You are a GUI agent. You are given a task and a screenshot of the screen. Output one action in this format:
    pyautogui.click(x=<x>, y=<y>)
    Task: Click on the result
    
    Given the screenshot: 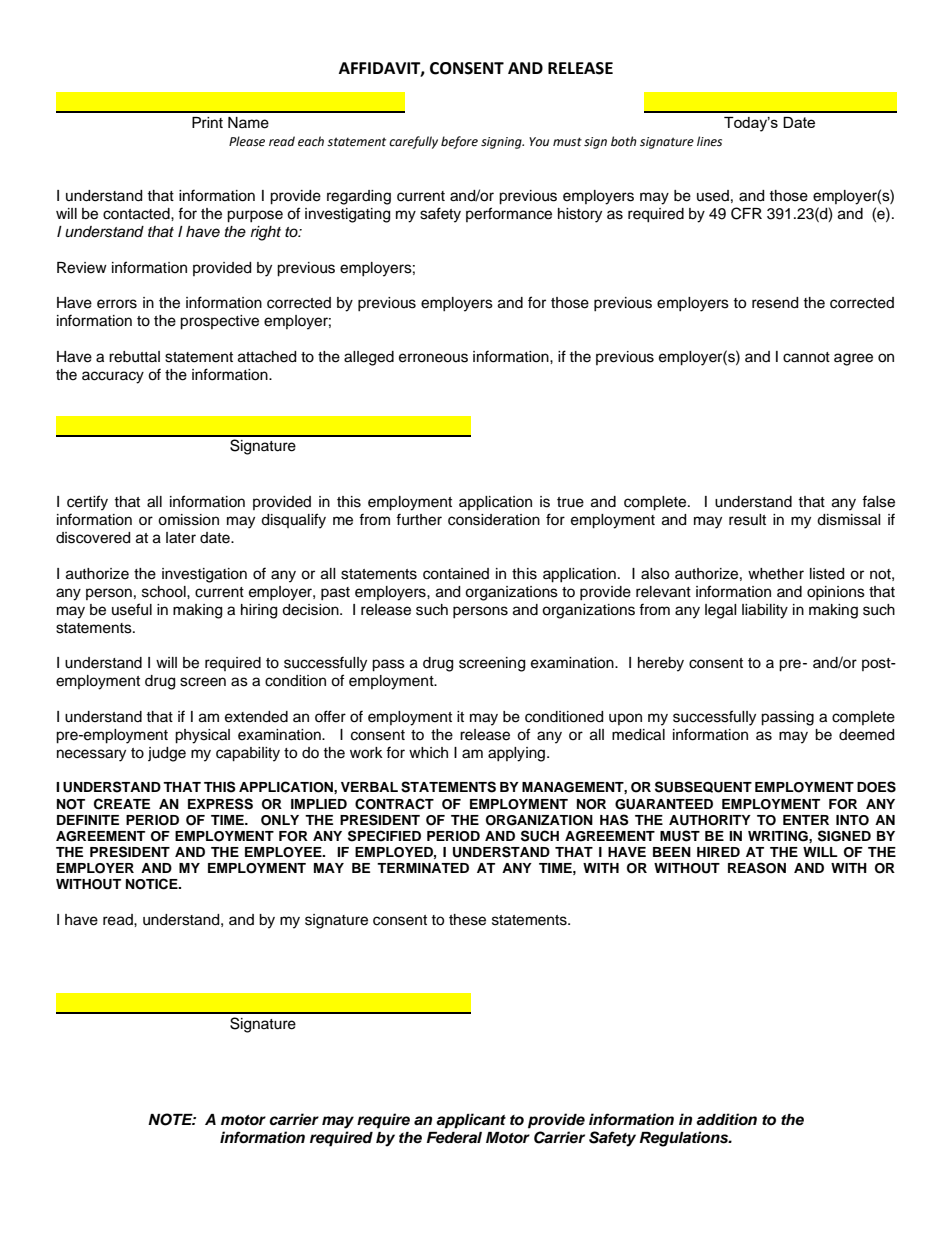 What is the action you would take?
    pyautogui.click(x=747, y=520)
